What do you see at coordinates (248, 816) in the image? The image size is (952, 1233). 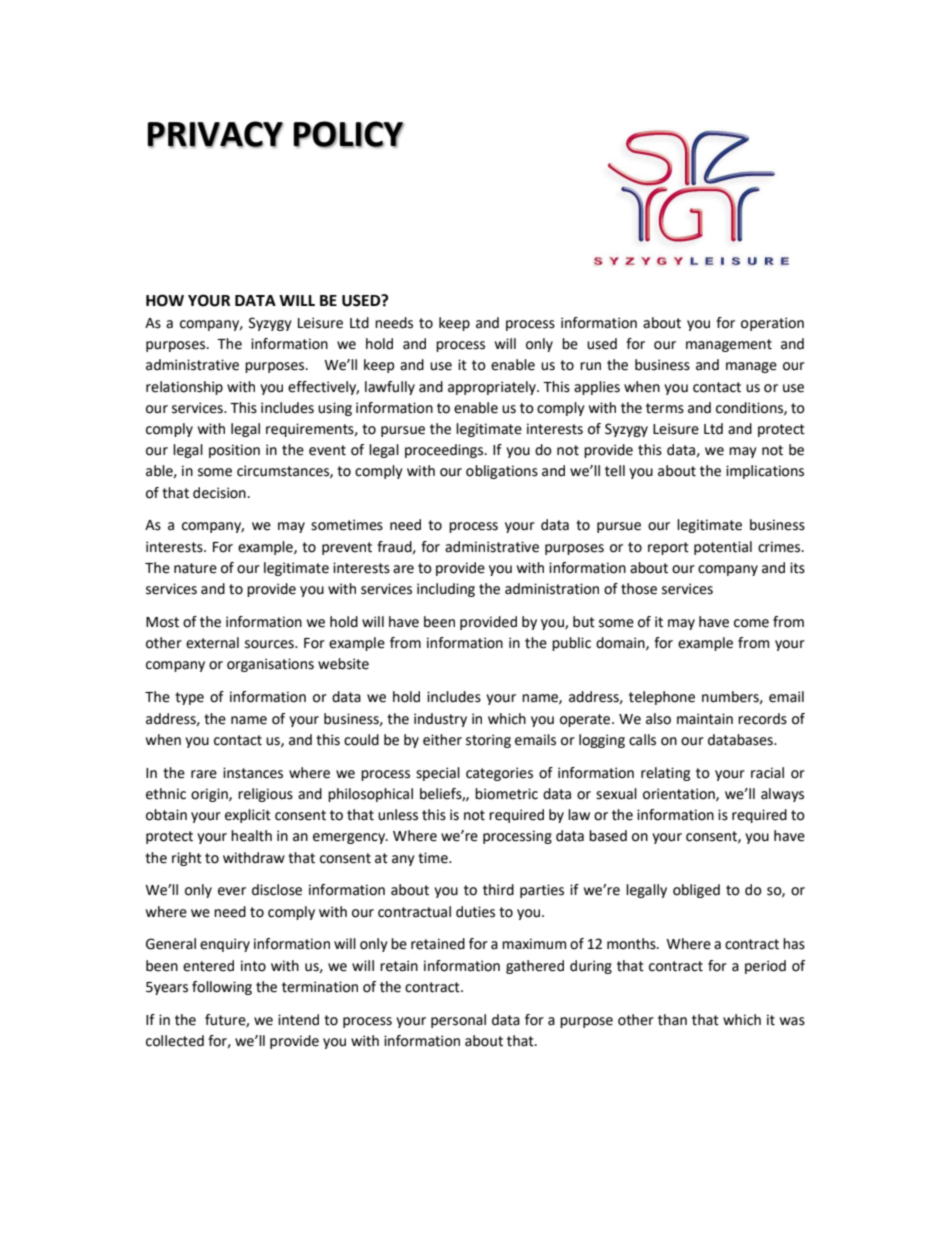 I see `explicit` at bounding box center [248, 816].
